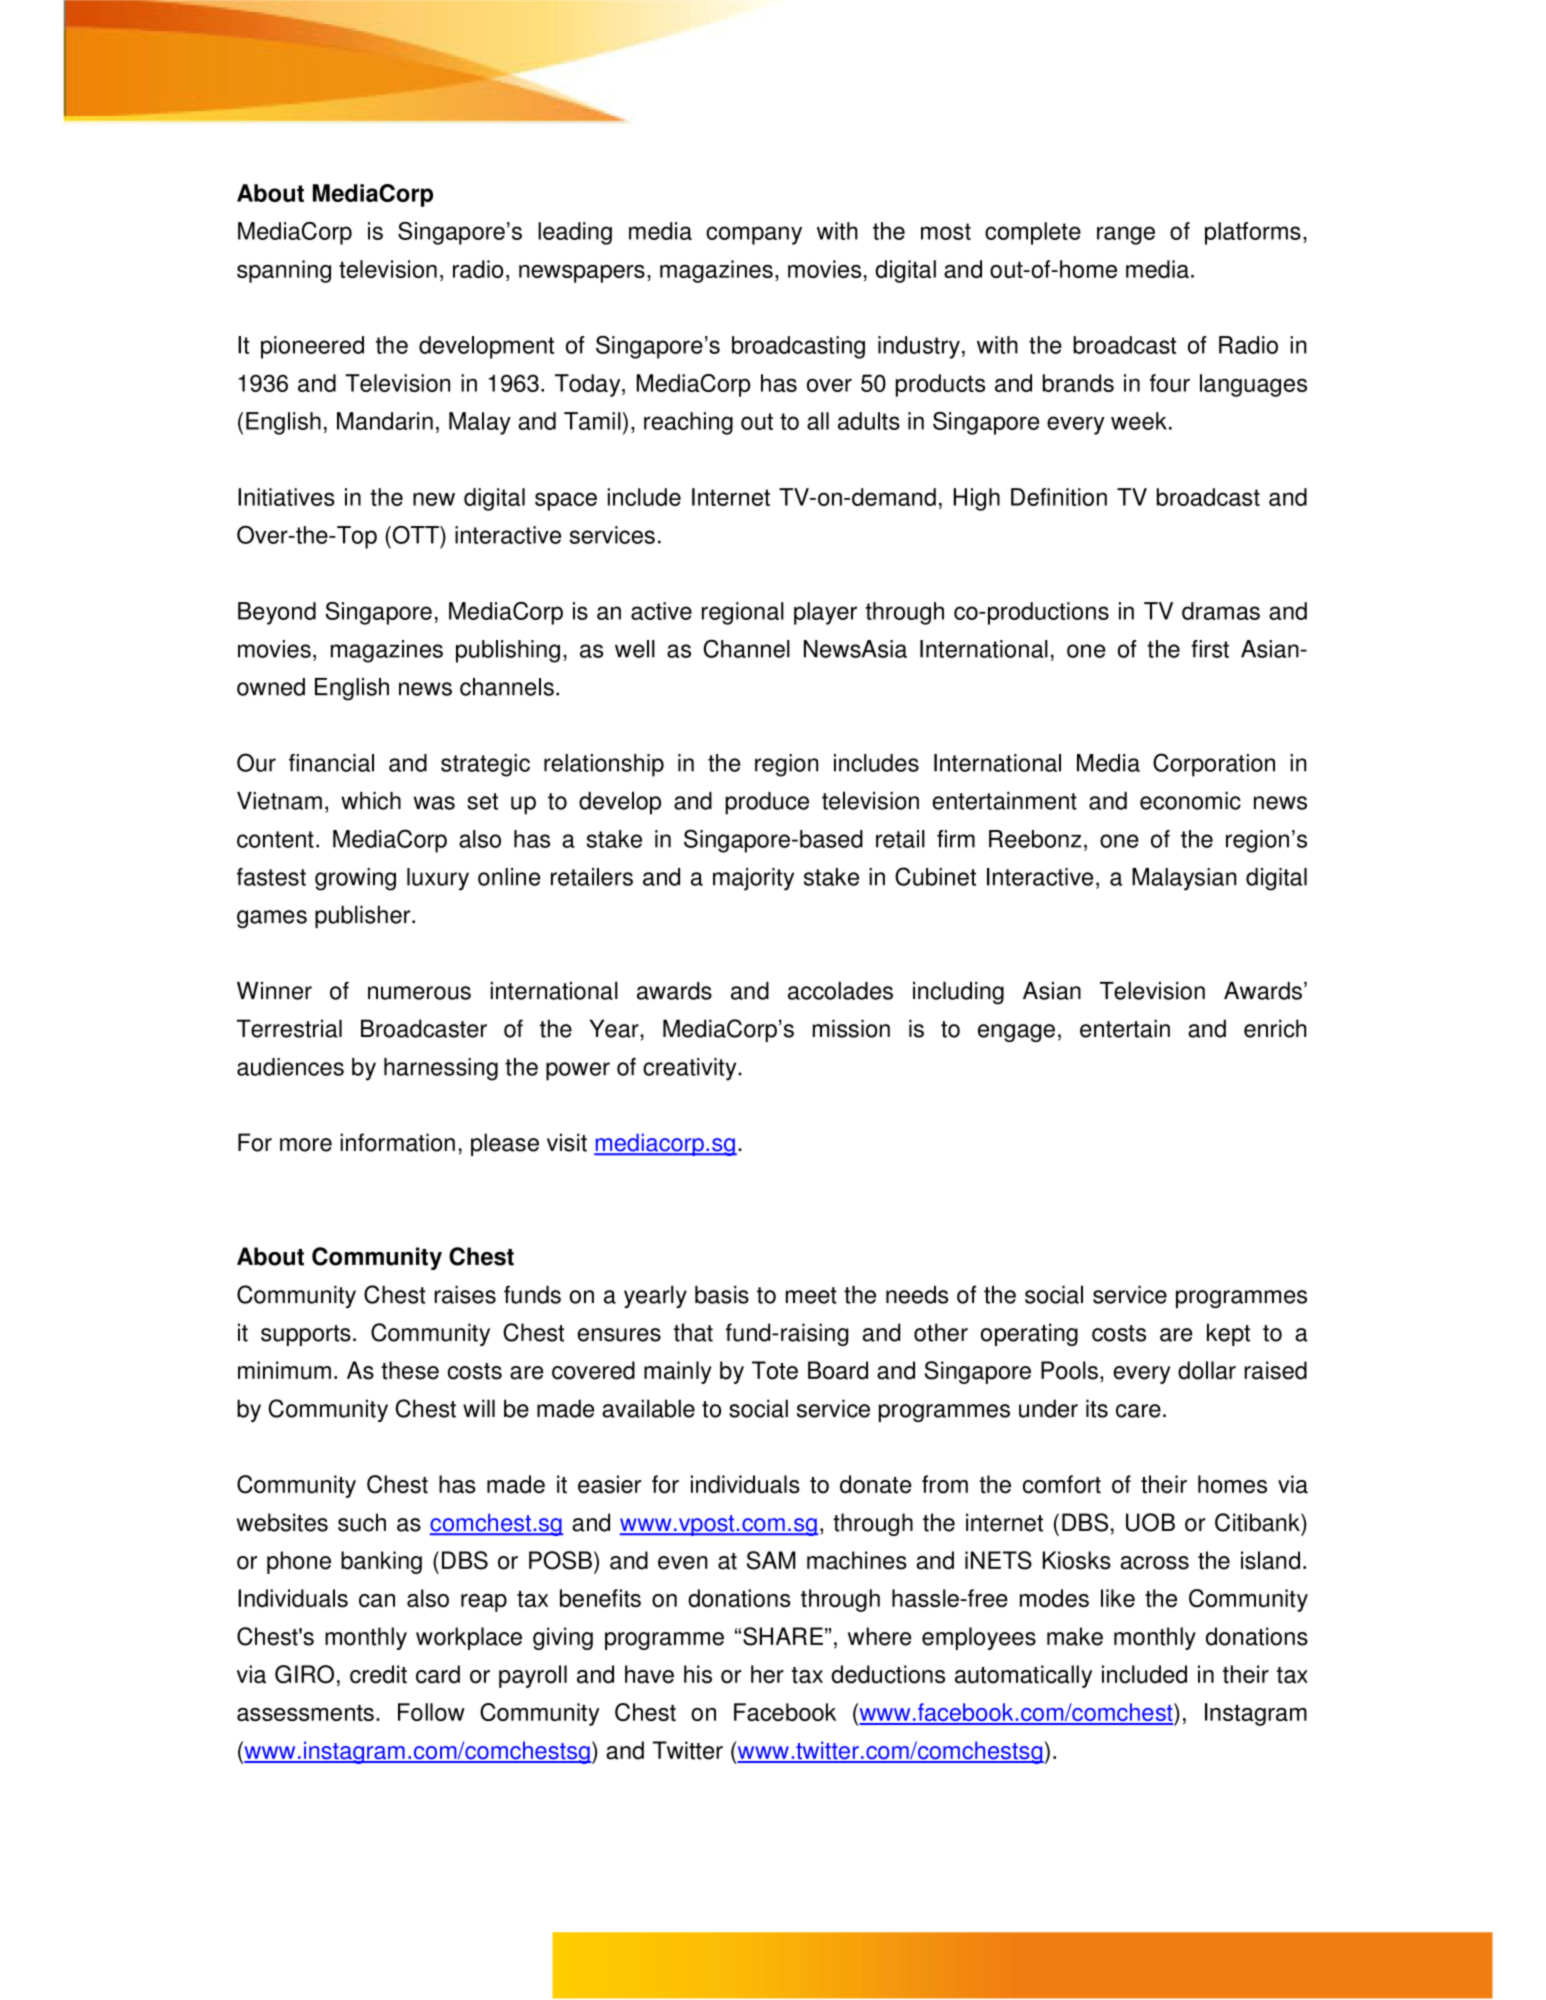 This screenshot has width=1546, height=2000. Describe the element at coordinates (284, 271) in the screenshot. I see `spanning` at that location.
